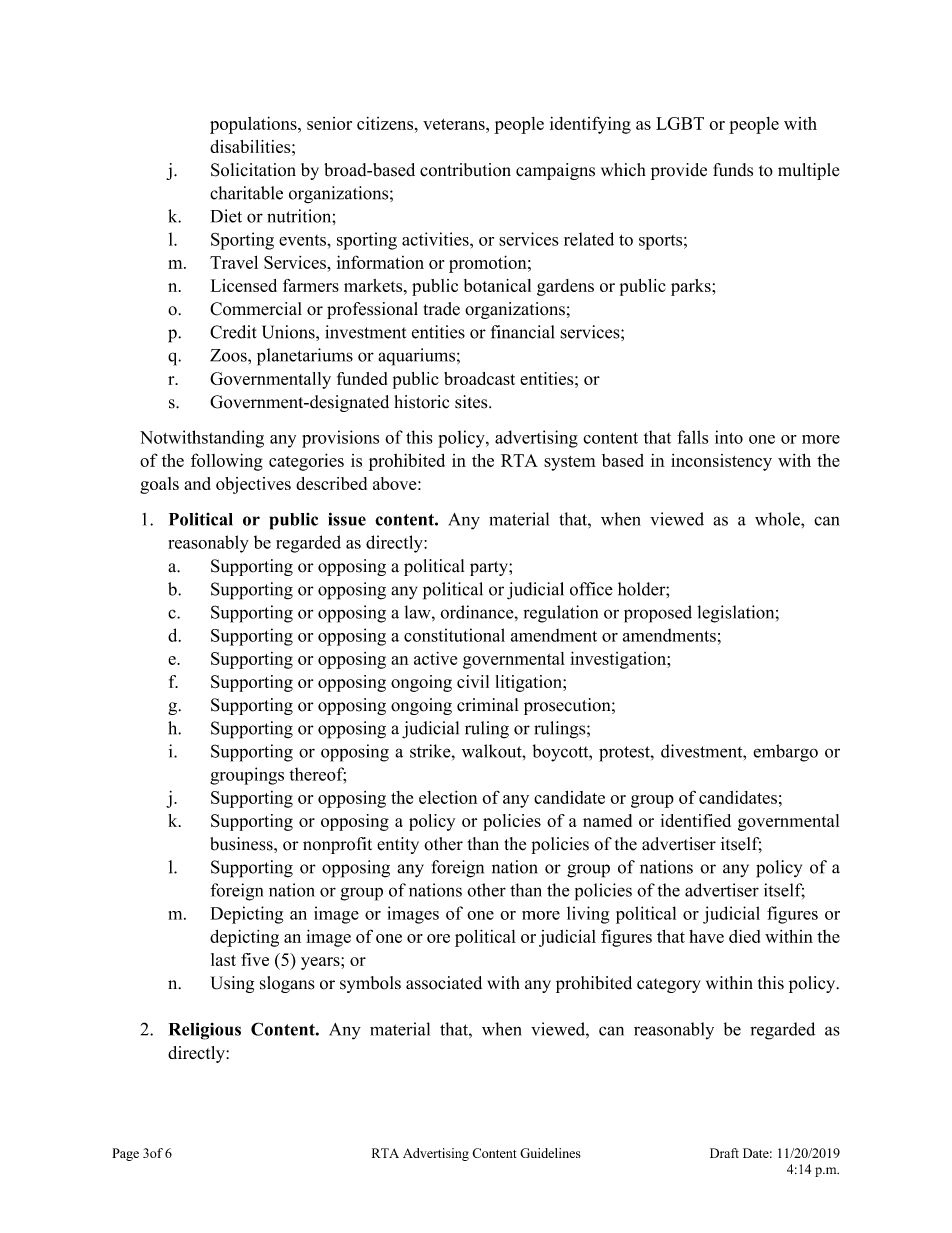  I want to click on proposed, so click(658, 614).
